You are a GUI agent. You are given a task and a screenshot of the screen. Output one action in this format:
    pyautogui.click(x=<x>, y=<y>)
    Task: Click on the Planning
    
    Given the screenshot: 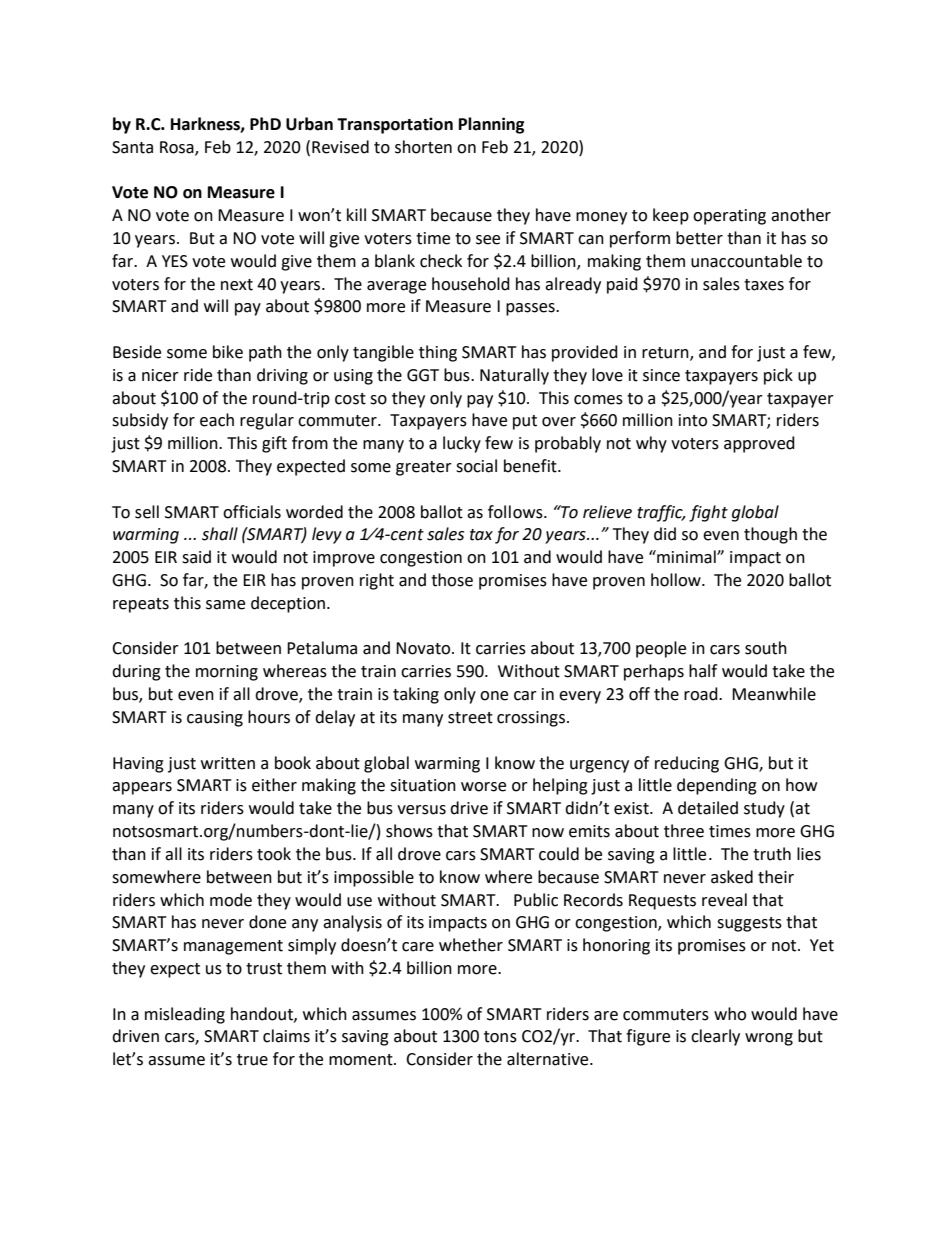 What is the action you would take?
    pyautogui.click(x=492, y=125)
